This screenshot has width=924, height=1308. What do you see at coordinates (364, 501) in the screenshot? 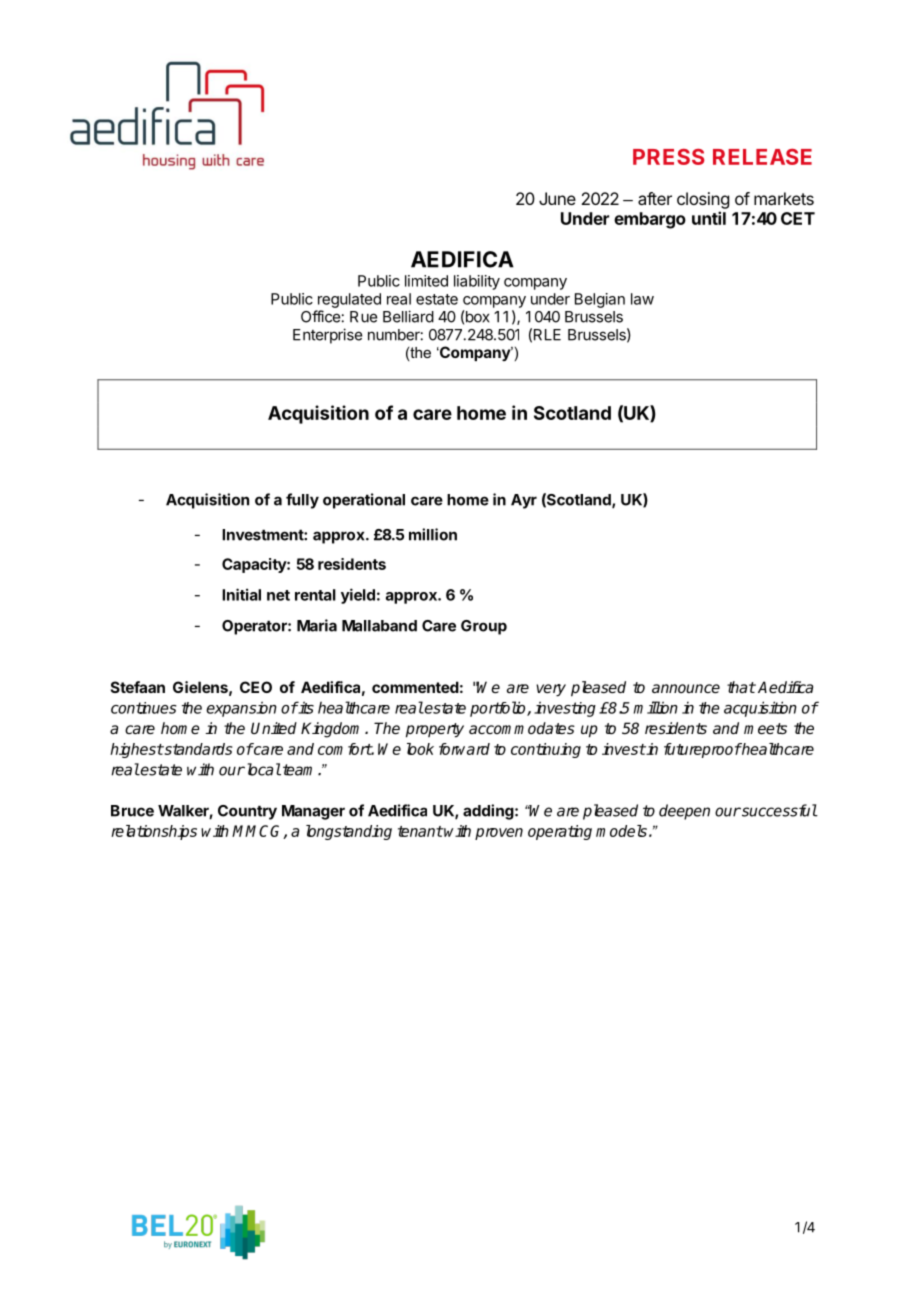
I see `operational` at bounding box center [364, 501].
